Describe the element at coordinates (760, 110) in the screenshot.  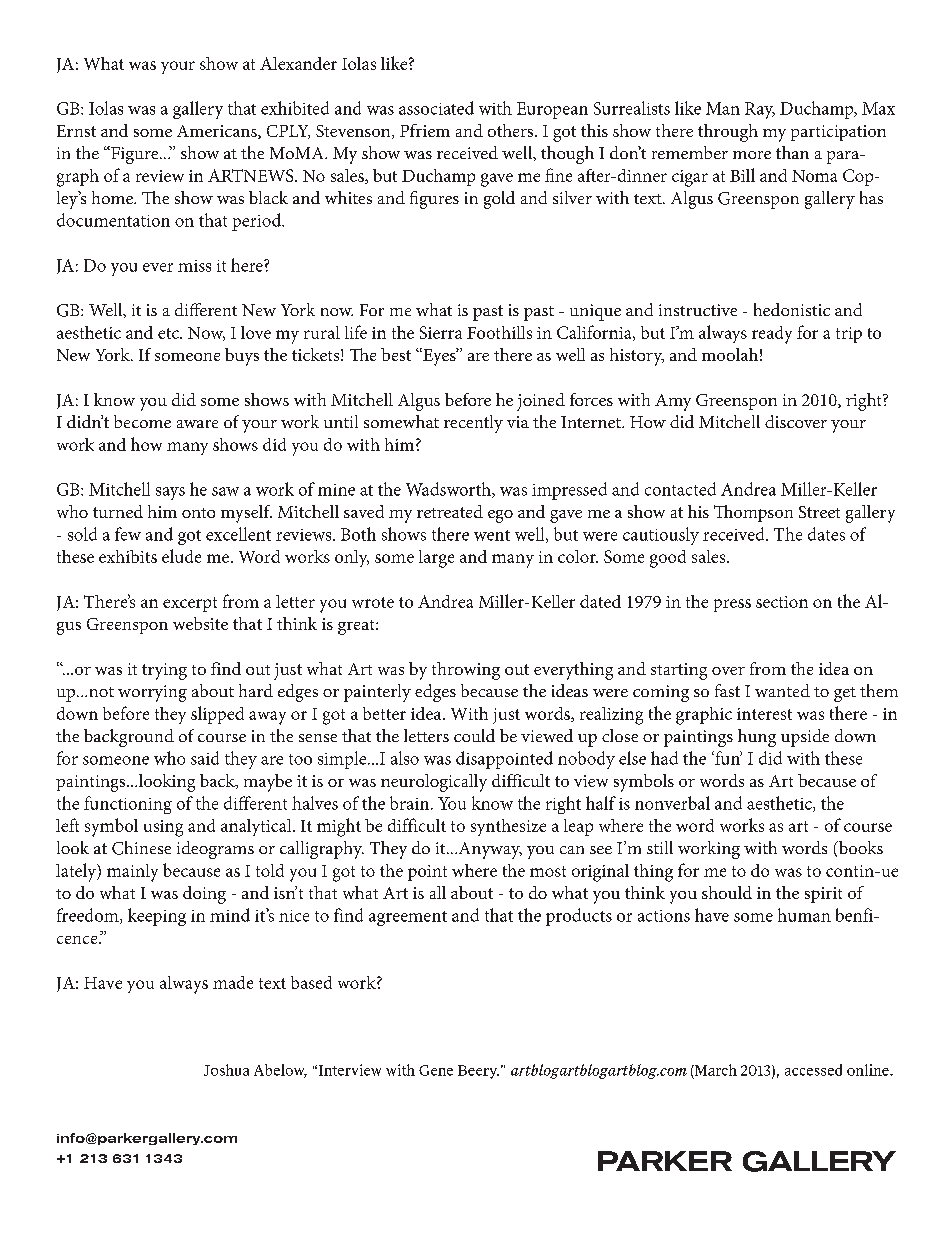
I see `Ray` at that location.
